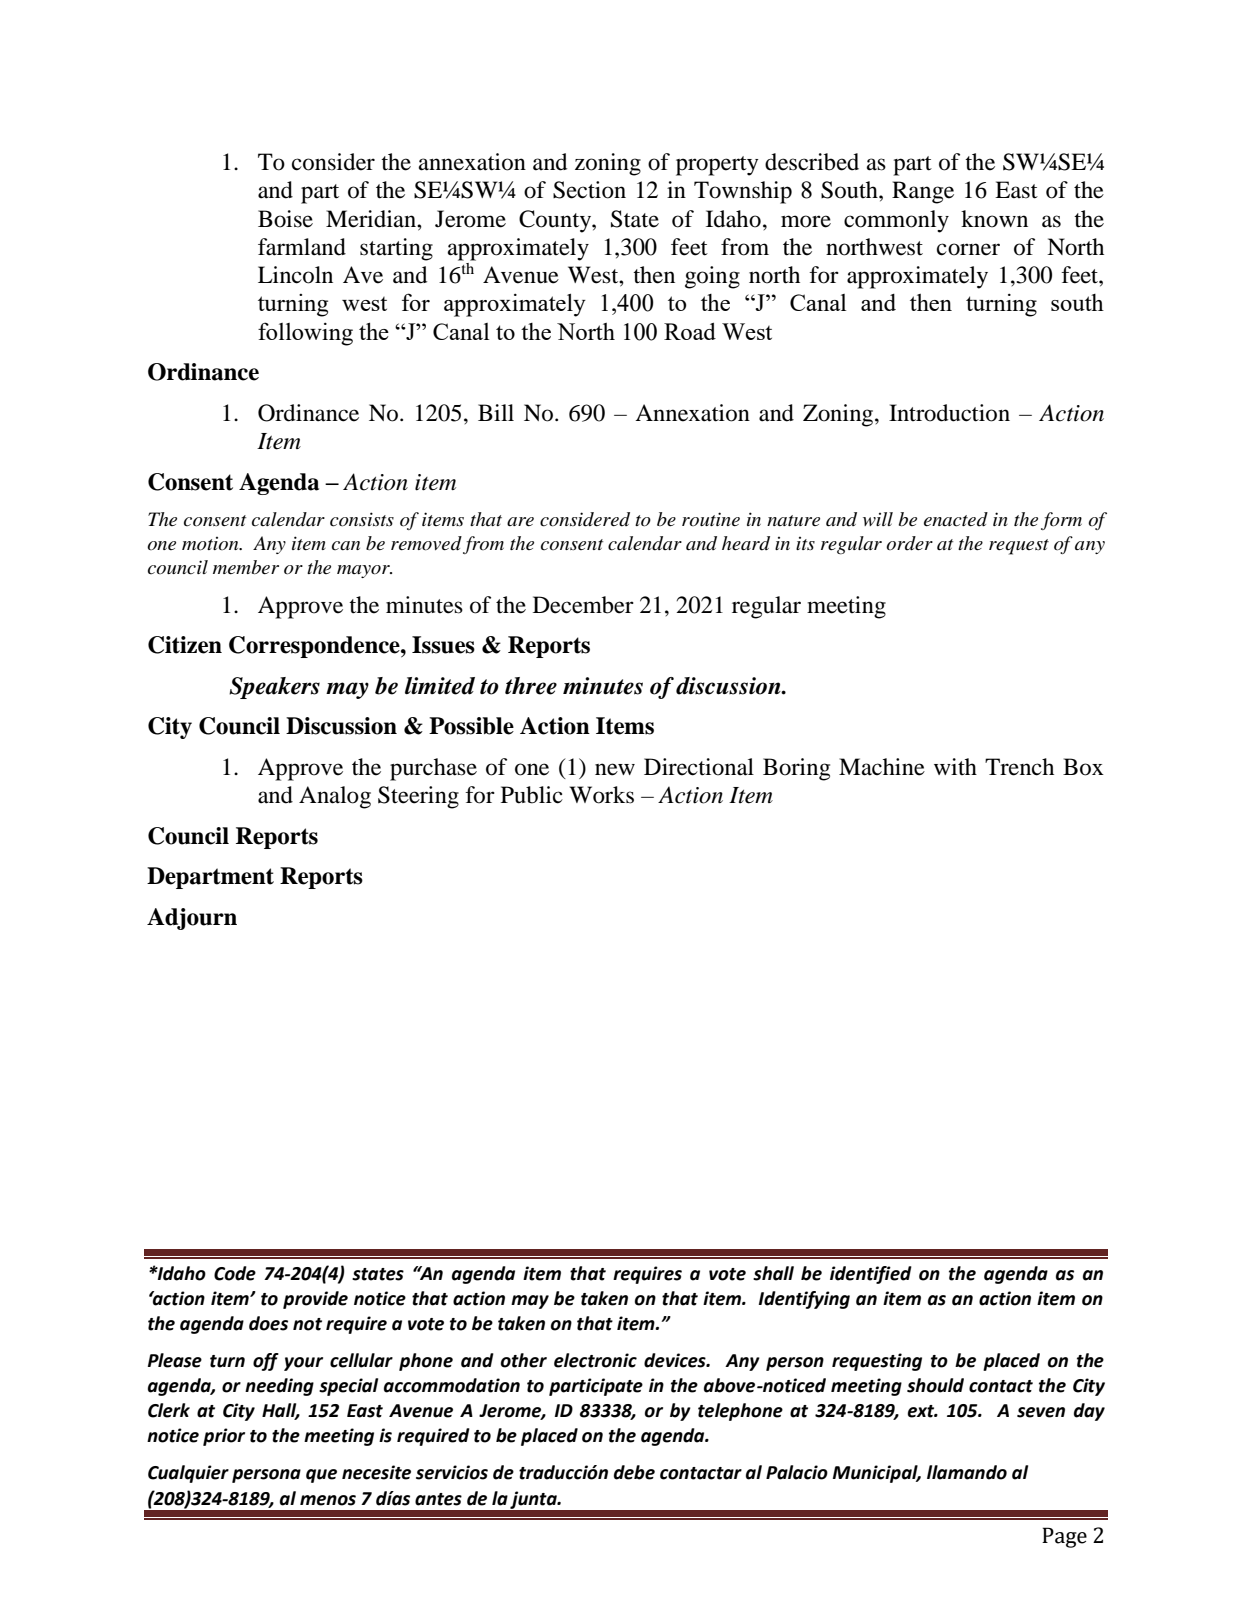 This document has width=1252, height=1621. Describe the element at coordinates (602, 795) in the document. I see `Works` at that location.
